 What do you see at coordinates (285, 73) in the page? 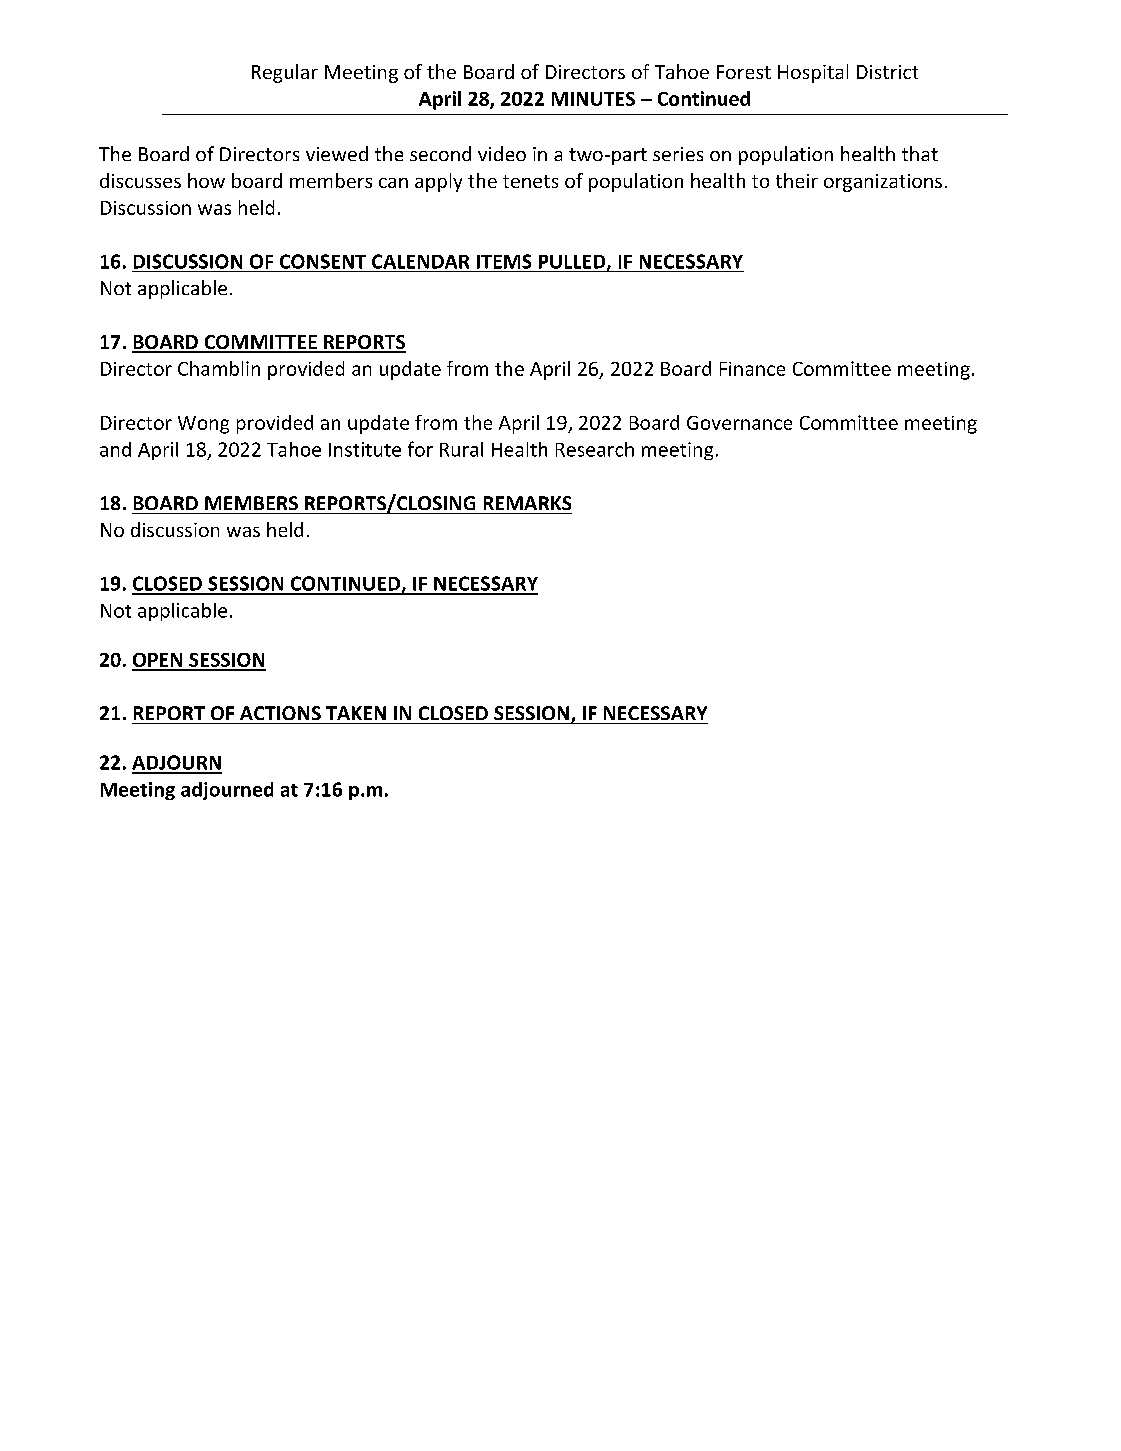
I see `Regular` at bounding box center [285, 73].
